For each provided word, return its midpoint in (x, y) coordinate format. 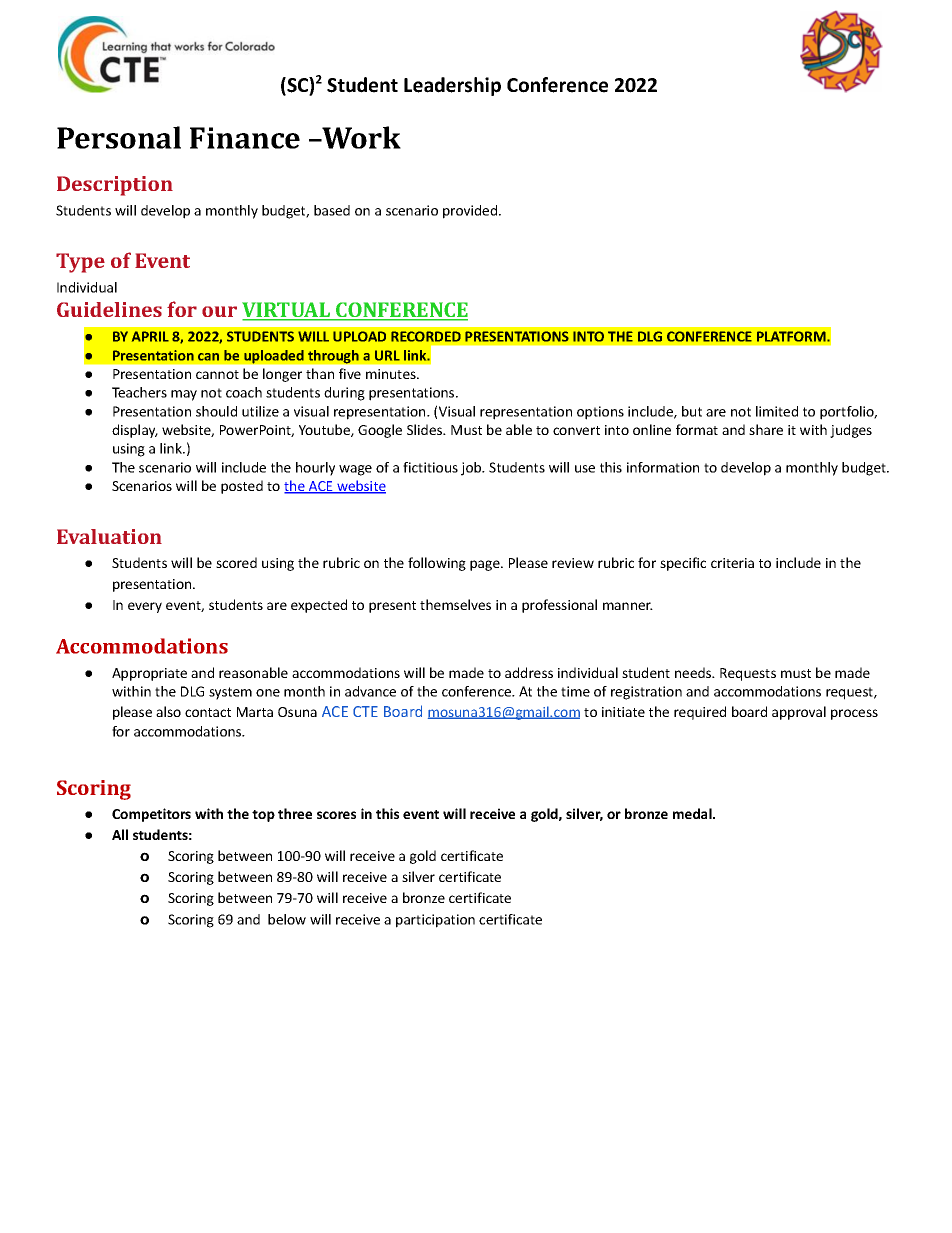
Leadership (452, 86)
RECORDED (426, 336)
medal (693, 813)
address (529, 672)
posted (242, 487)
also (168, 711)
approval (799, 713)
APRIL (150, 336)
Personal (119, 137)
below (287, 919)
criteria (732, 563)
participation (435, 921)
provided (471, 212)
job (472, 469)
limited (777, 411)
